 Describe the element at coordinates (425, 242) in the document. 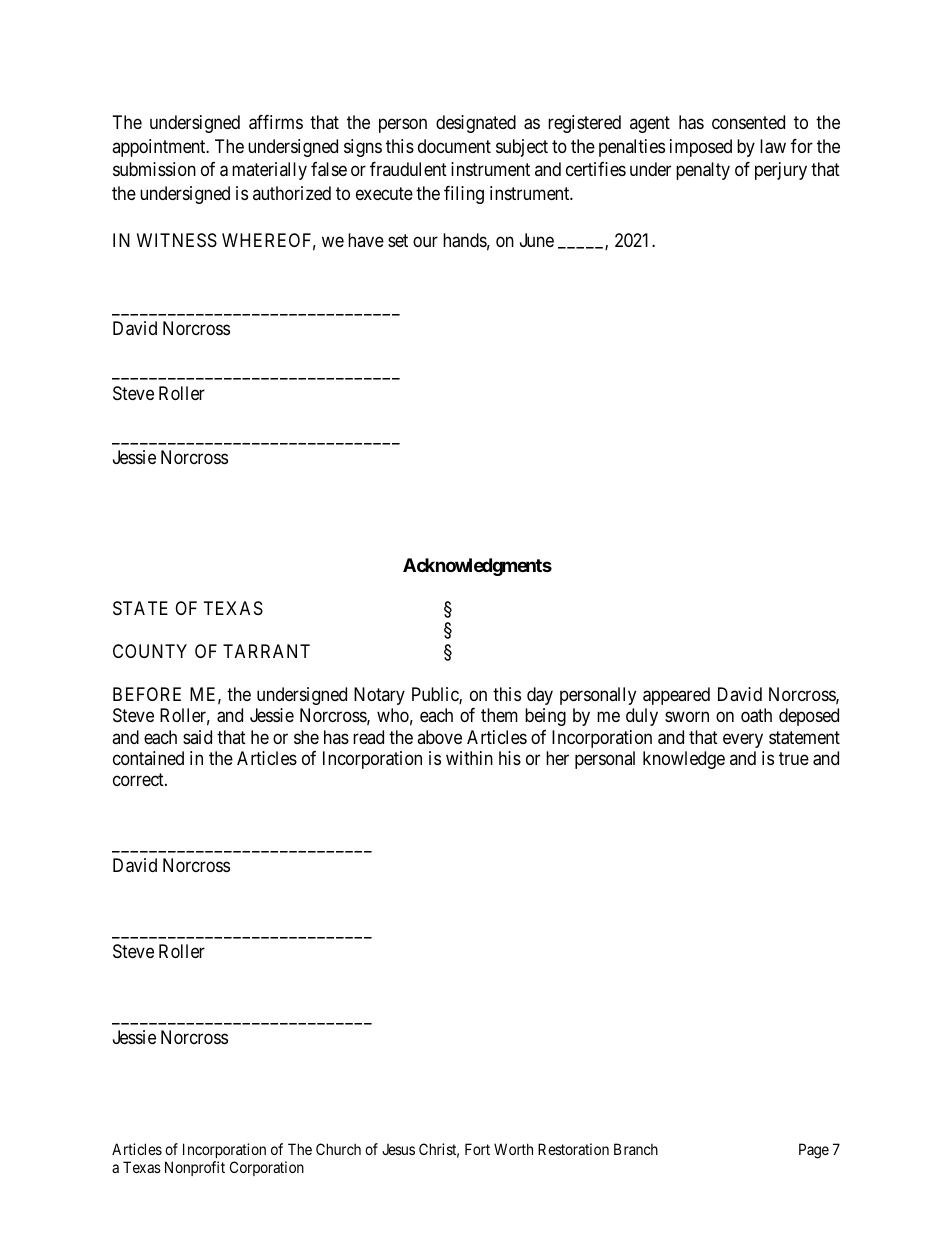

I see `our` at that location.
